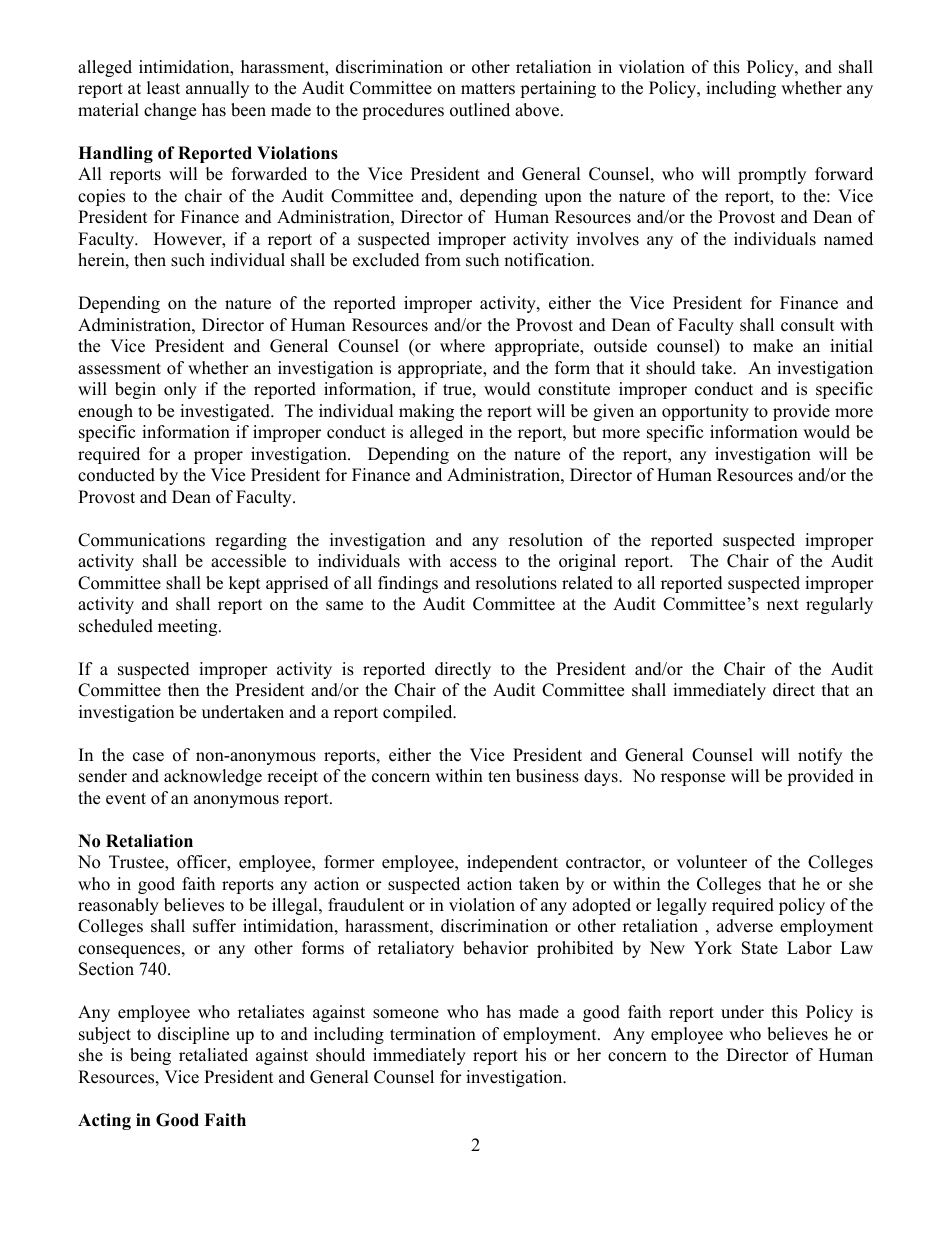 The height and width of the screenshot is (1233, 952). What do you see at coordinates (213, 777) in the screenshot?
I see `acknowledge` at bounding box center [213, 777].
